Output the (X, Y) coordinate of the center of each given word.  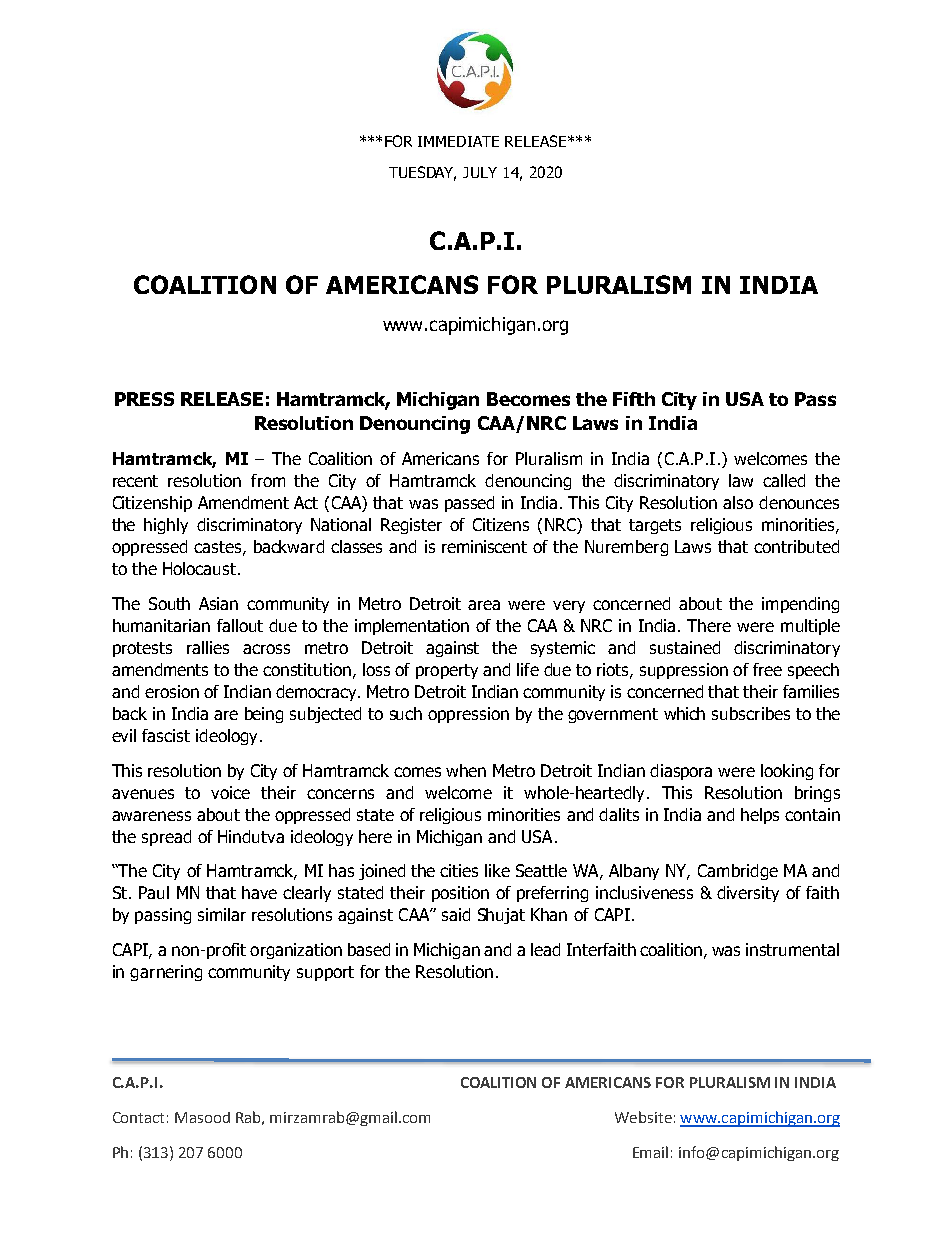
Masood (202, 1117)
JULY (480, 172)
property (447, 671)
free (767, 669)
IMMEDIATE (458, 141)
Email (650, 1152)
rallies (208, 647)
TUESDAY (422, 173)
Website (643, 1117)
